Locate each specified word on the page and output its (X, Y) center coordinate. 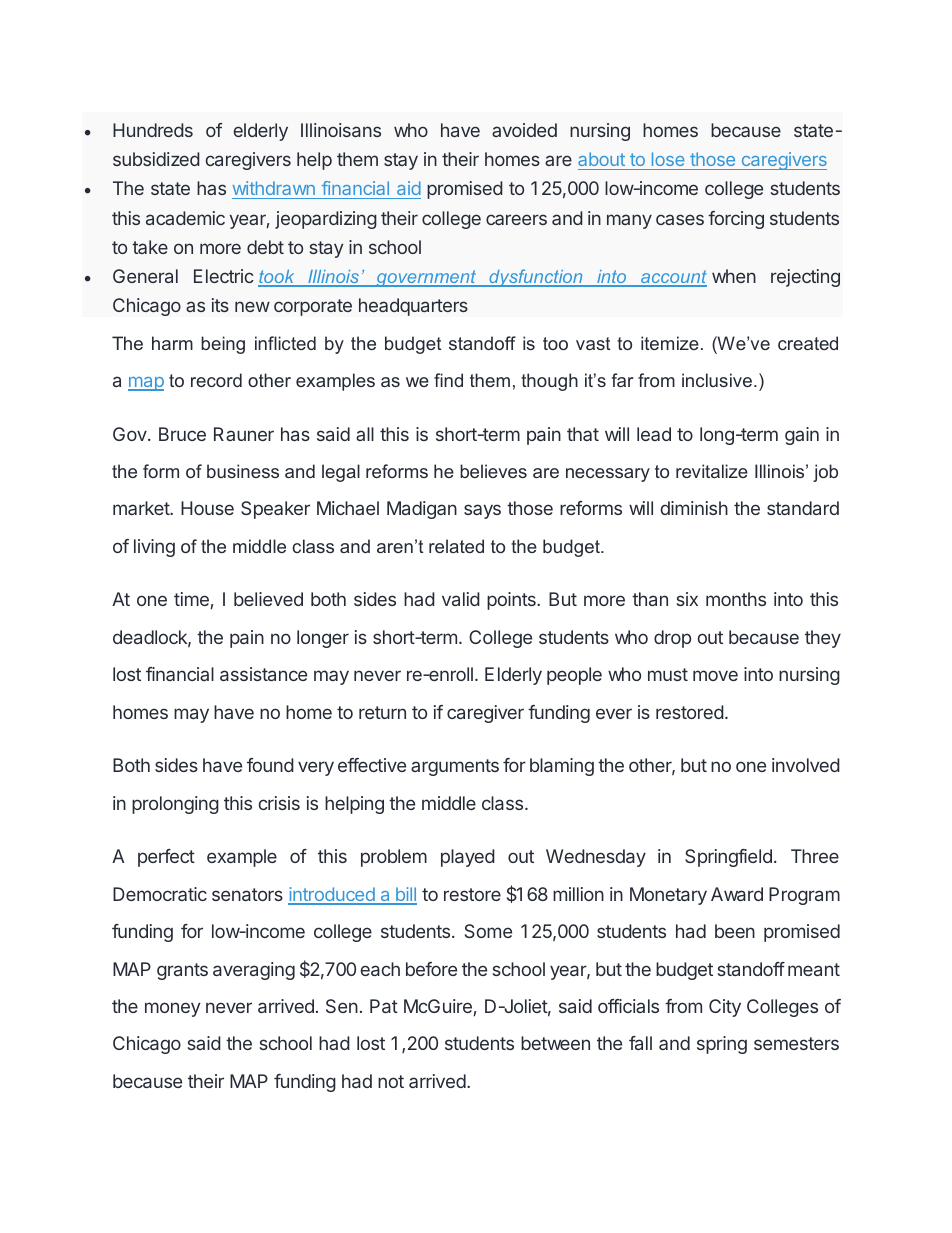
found (270, 765)
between (555, 1043)
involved (806, 765)
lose (668, 159)
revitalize (712, 471)
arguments (455, 767)
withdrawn (274, 190)
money (173, 1009)
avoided (524, 130)
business (243, 471)
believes (493, 471)
